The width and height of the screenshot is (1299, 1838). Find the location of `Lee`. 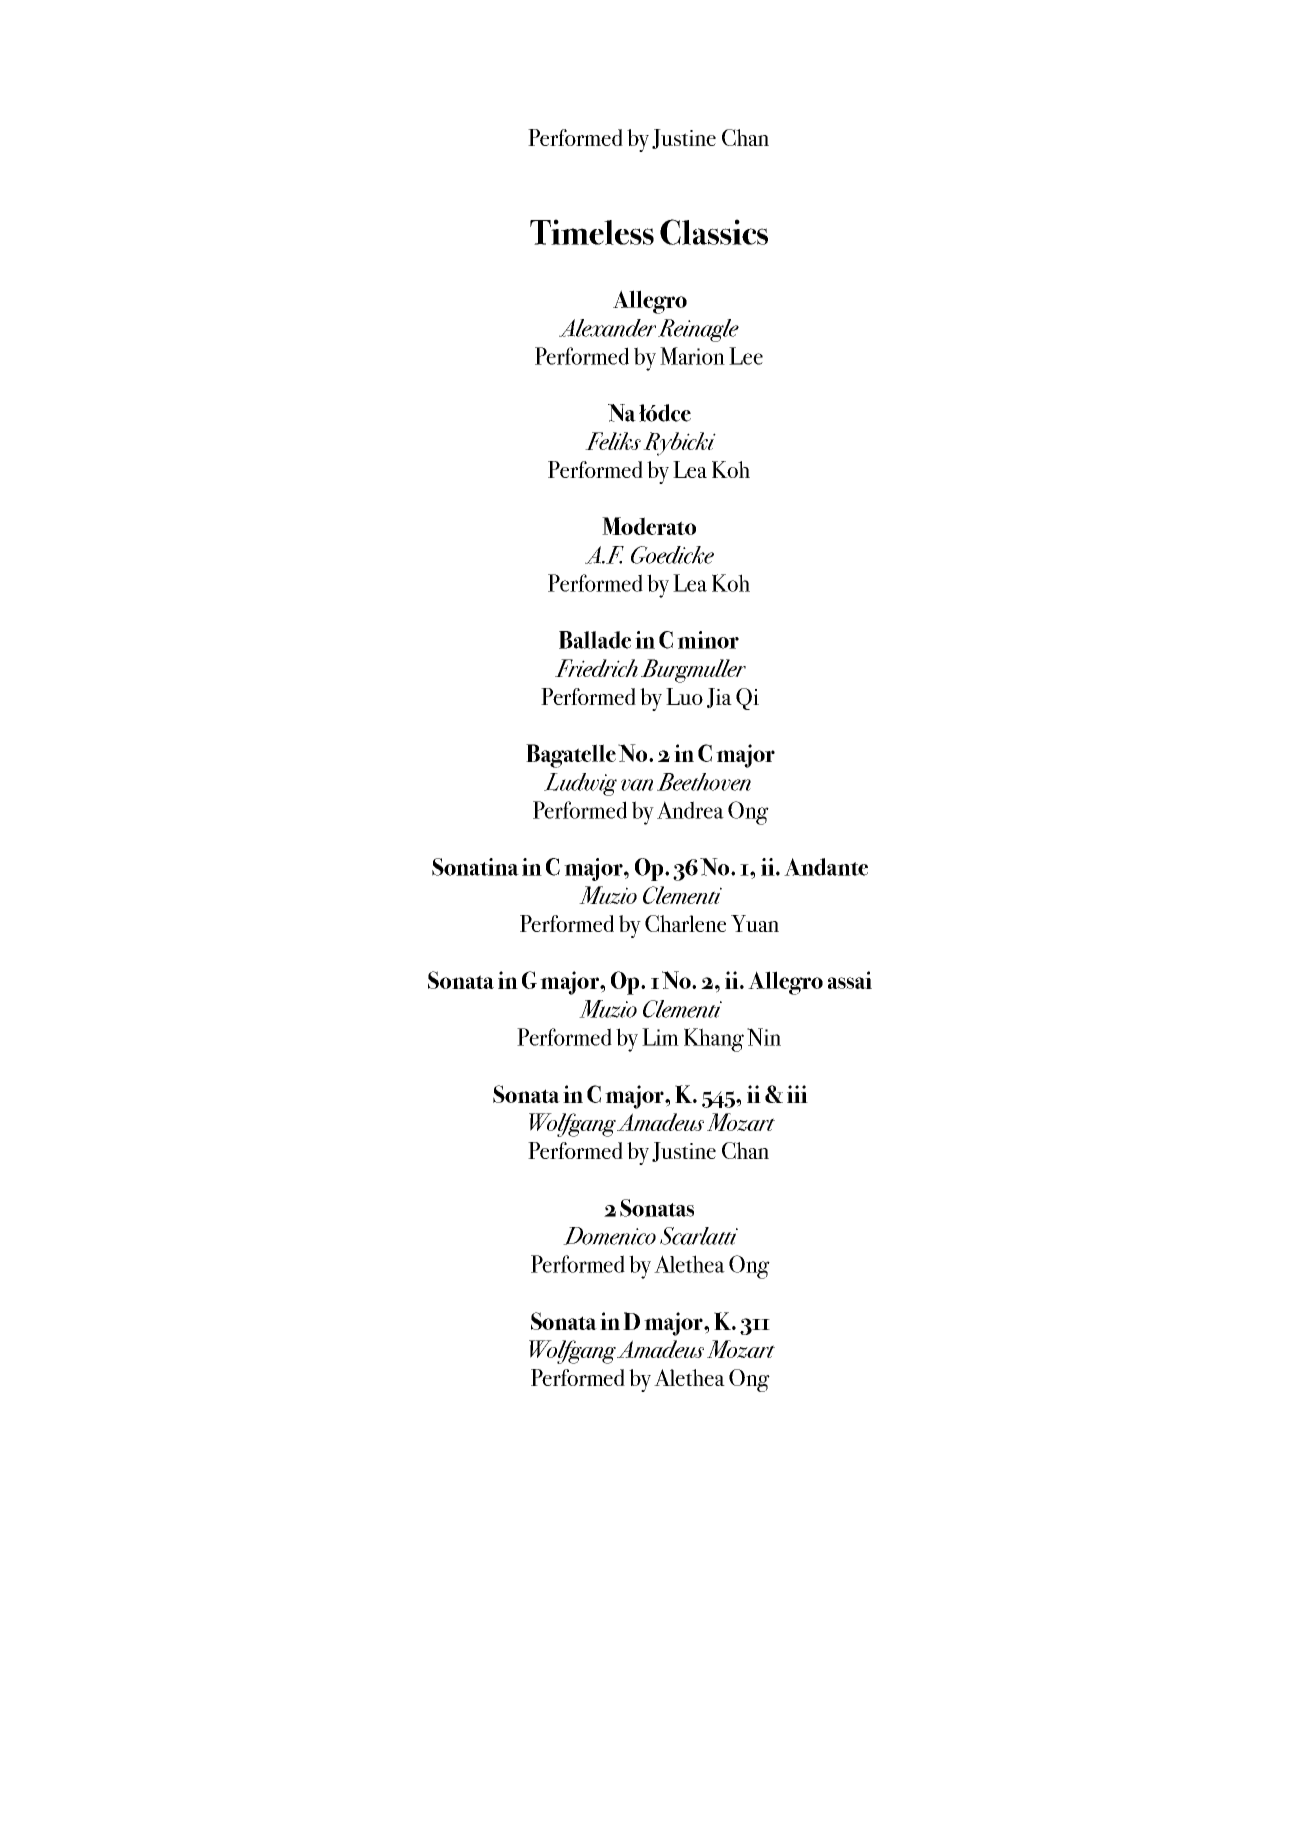

Lee is located at coordinates (746, 356).
